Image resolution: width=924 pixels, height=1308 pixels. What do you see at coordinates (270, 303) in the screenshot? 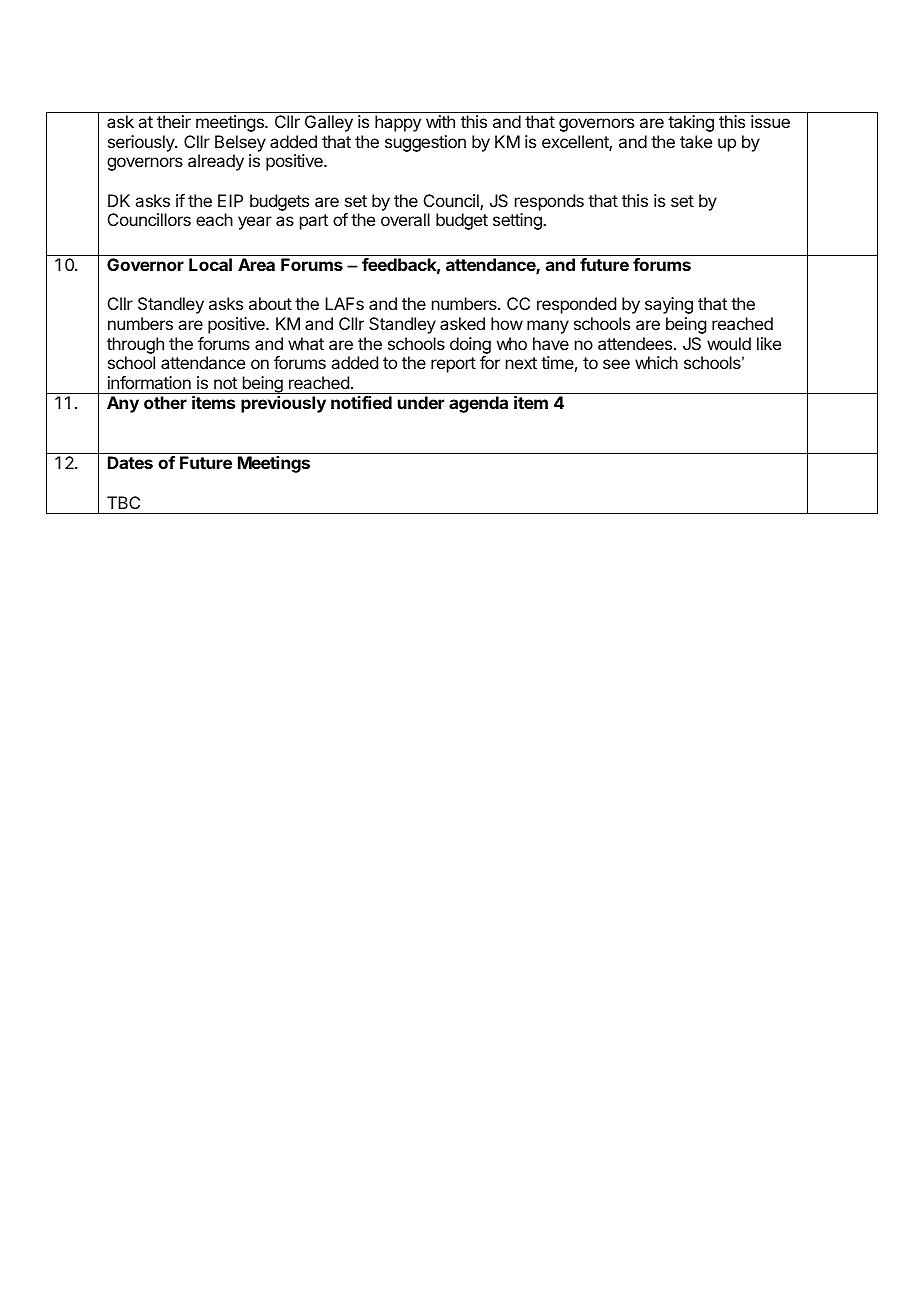
I see `about` at bounding box center [270, 303].
